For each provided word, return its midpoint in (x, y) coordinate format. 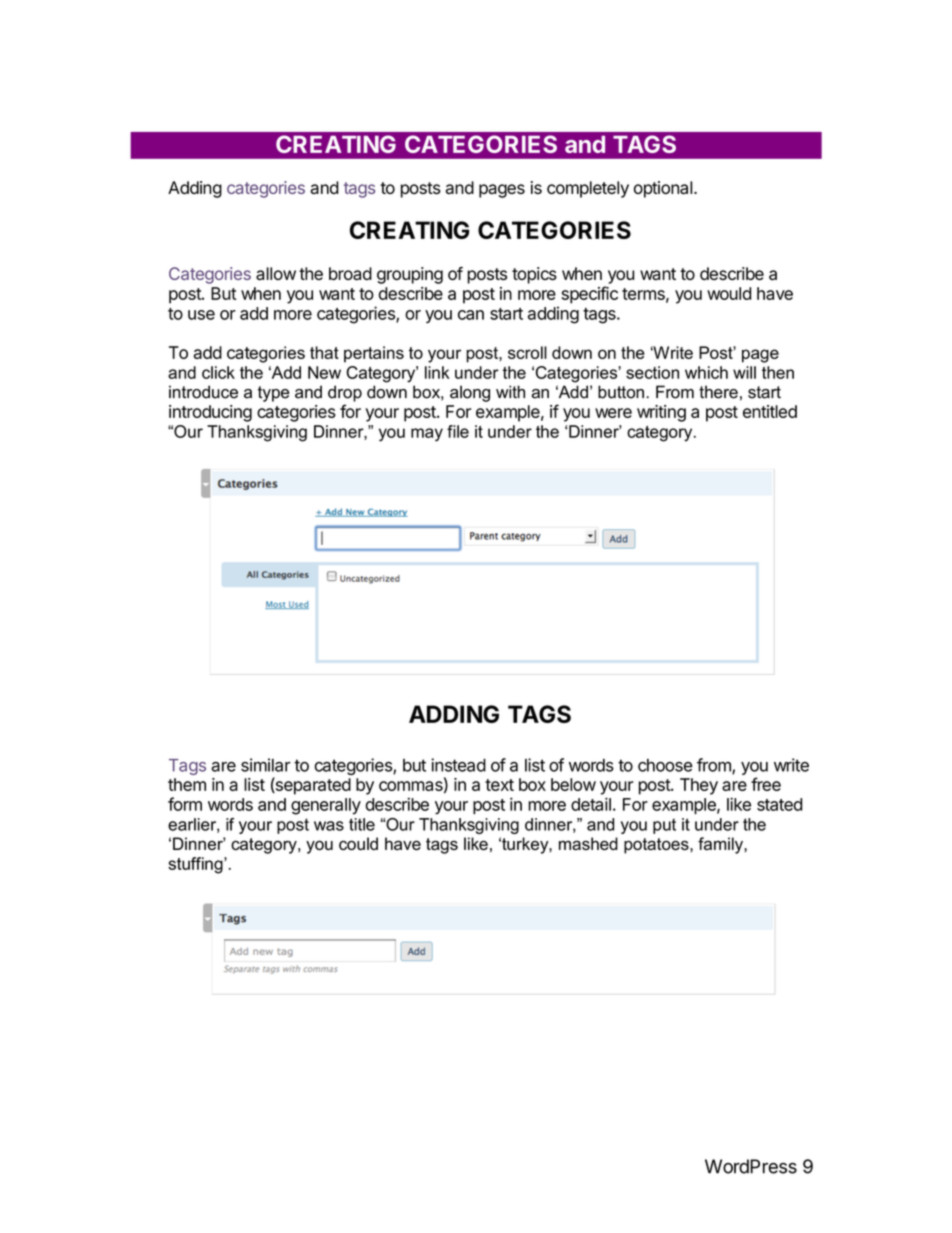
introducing (210, 413)
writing (661, 413)
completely (588, 189)
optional (663, 189)
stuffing (196, 865)
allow (276, 273)
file (458, 431)
